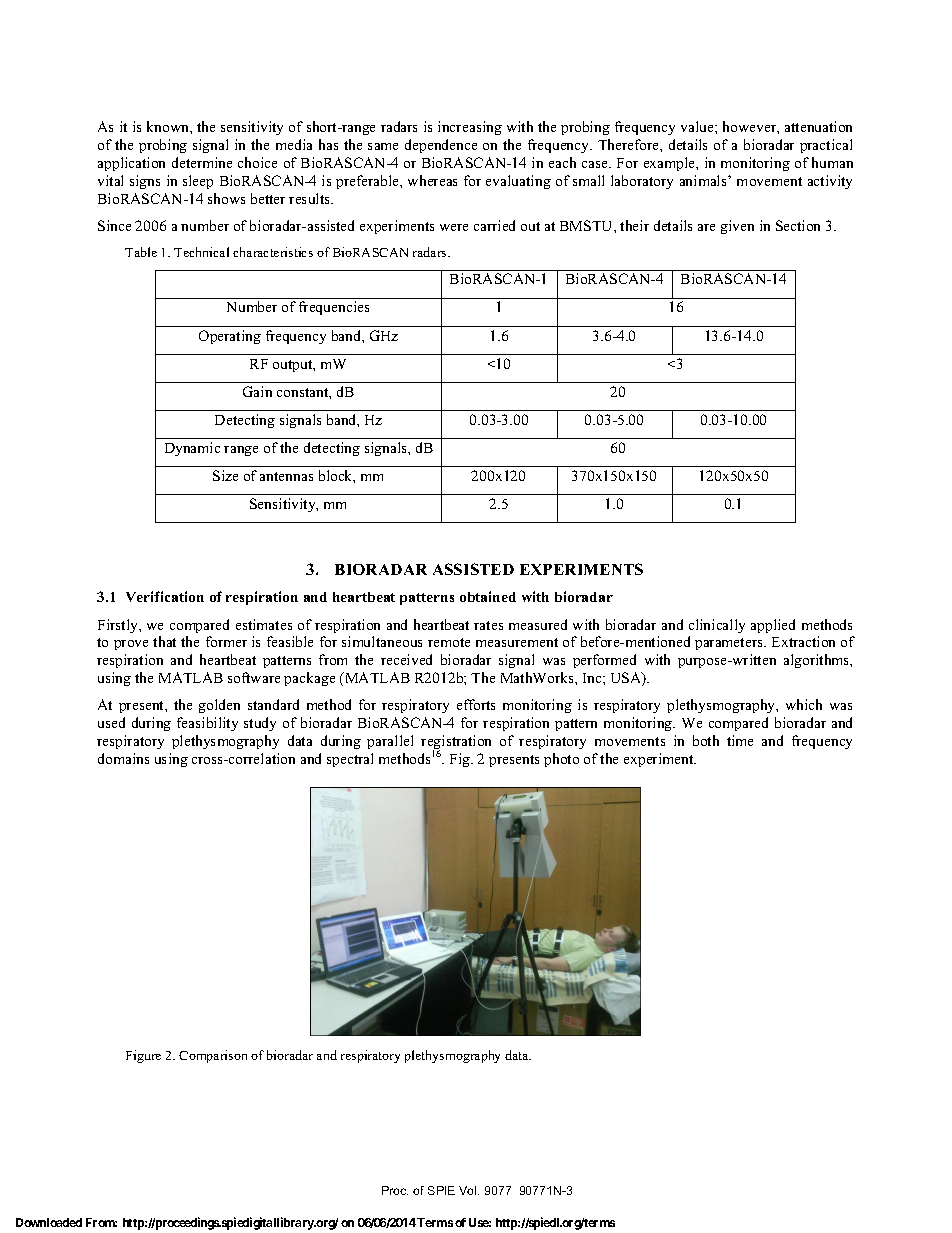  What do you see at coordinates (740, 740) in the page?
I see `time` at bounding box center [740, 740].
